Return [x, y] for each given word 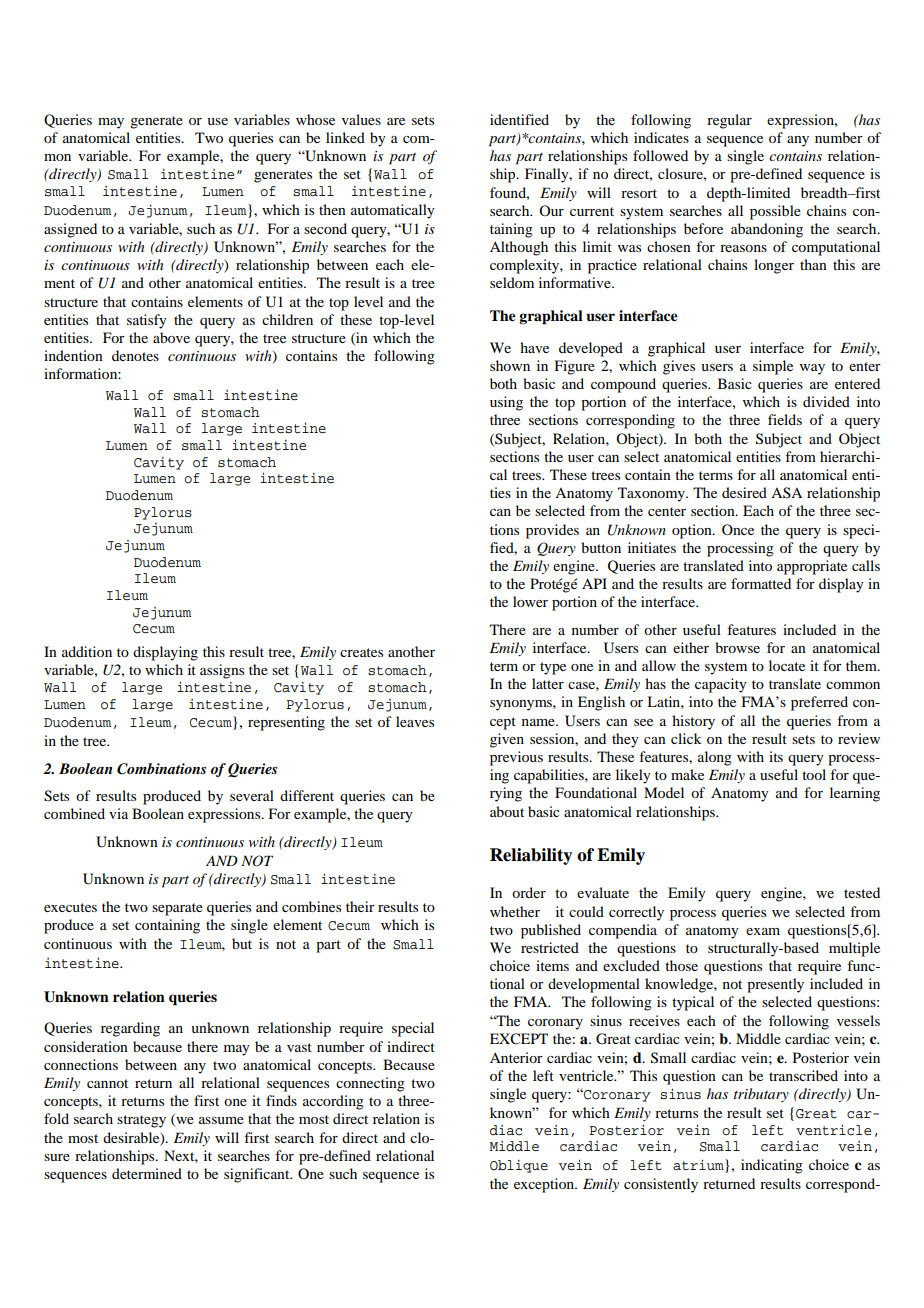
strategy [141, 1121]
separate [177, 909]
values [361, 119]
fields [785, 419]
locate [787, 665]
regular [729, 121]
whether [515, 911]
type [553, 668]
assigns [222, 671]
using [506, 403]
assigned [70, 230]
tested [862, 892]
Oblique [519, 1166]
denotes [135, 355]
